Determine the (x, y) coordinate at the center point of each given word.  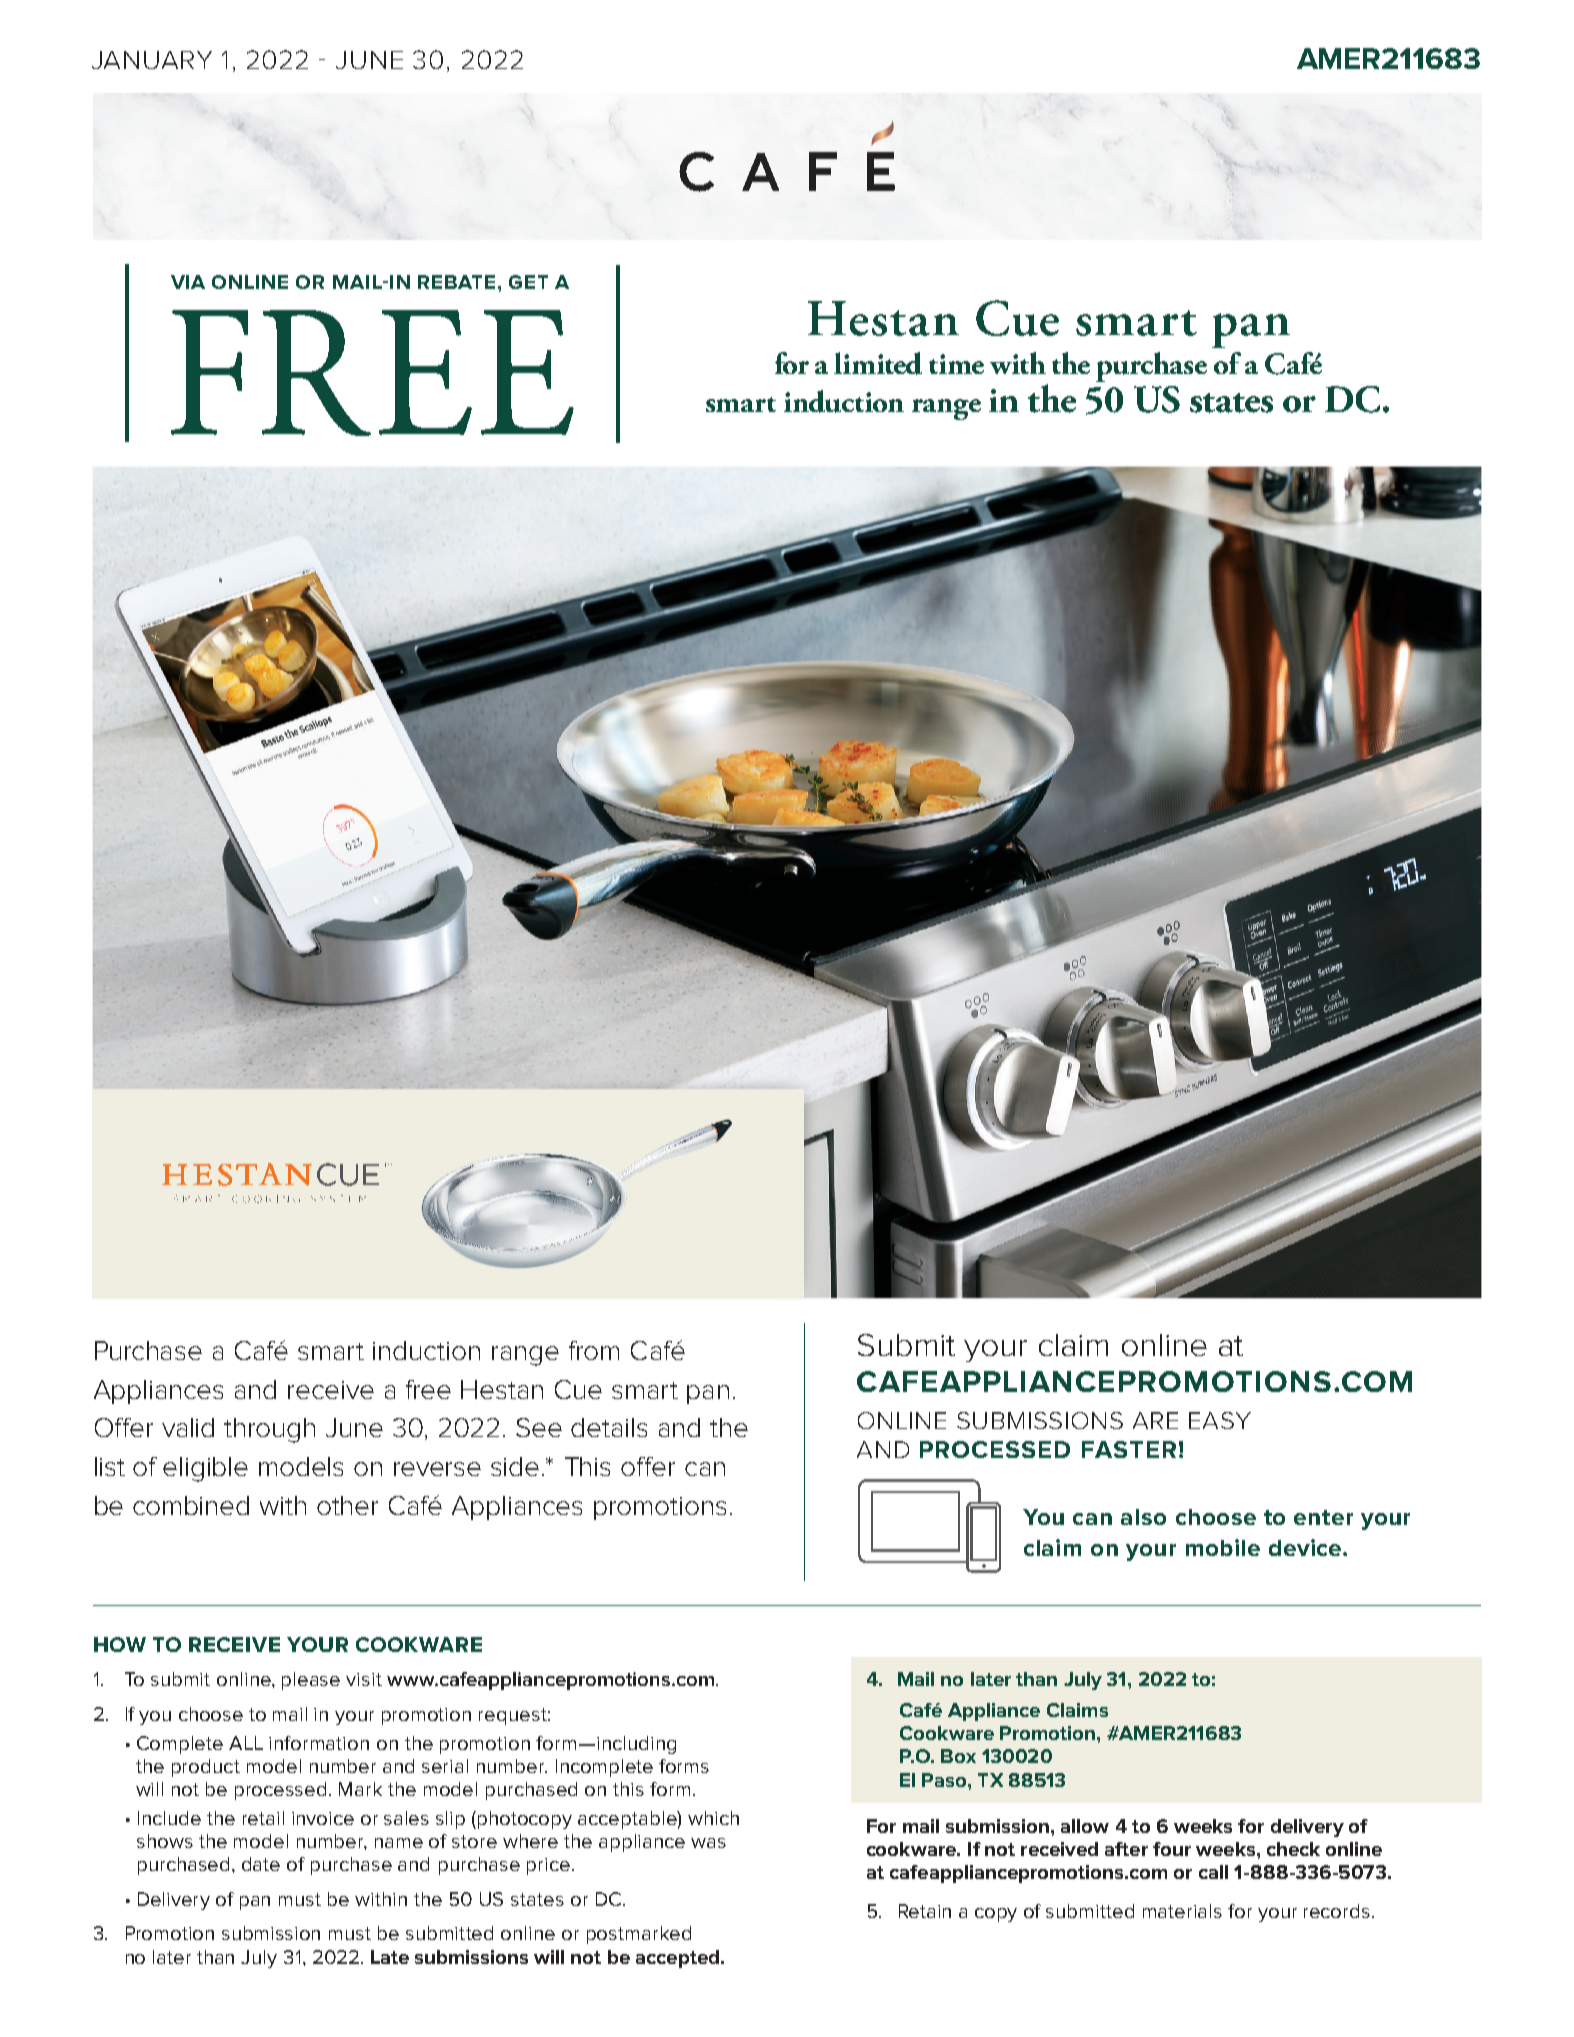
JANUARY (152, 60)
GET (528, 282)
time (956, 364)
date (261, 1864)
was (708, 1843)
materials (1182, 1911)
